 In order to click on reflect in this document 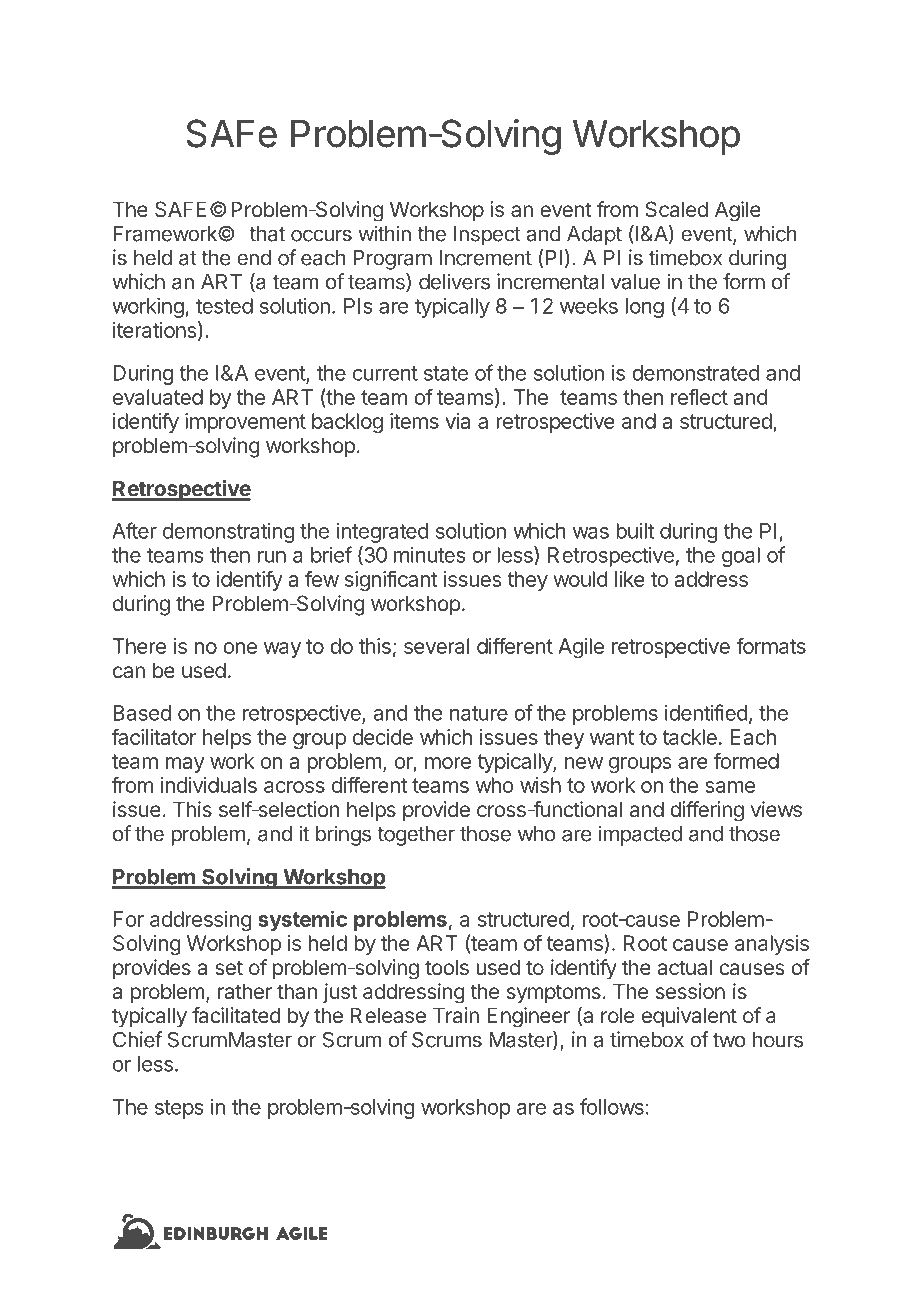, I will do `click(699, 396)`.
